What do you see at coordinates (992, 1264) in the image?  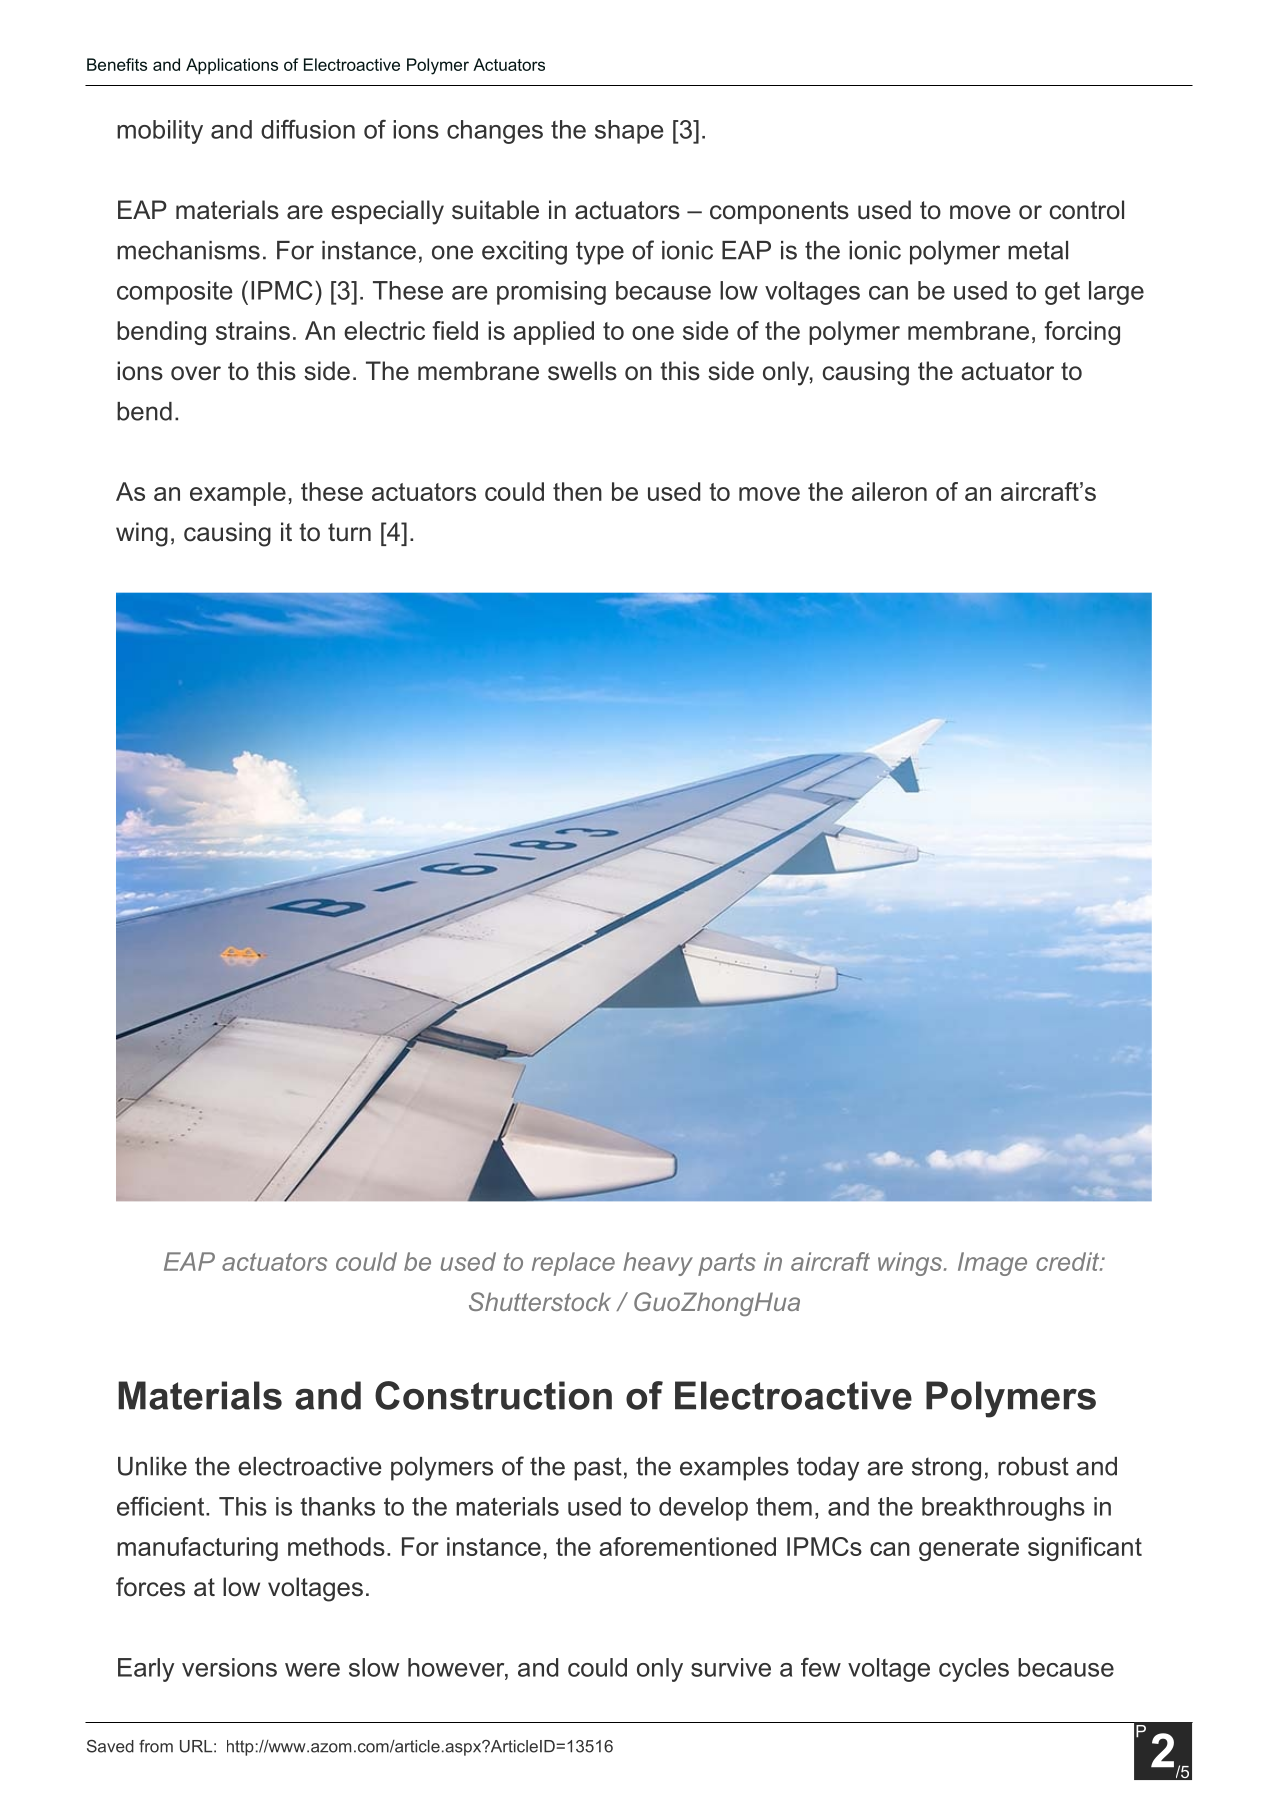 I see `Image` at bounding box center [992, 1264].
